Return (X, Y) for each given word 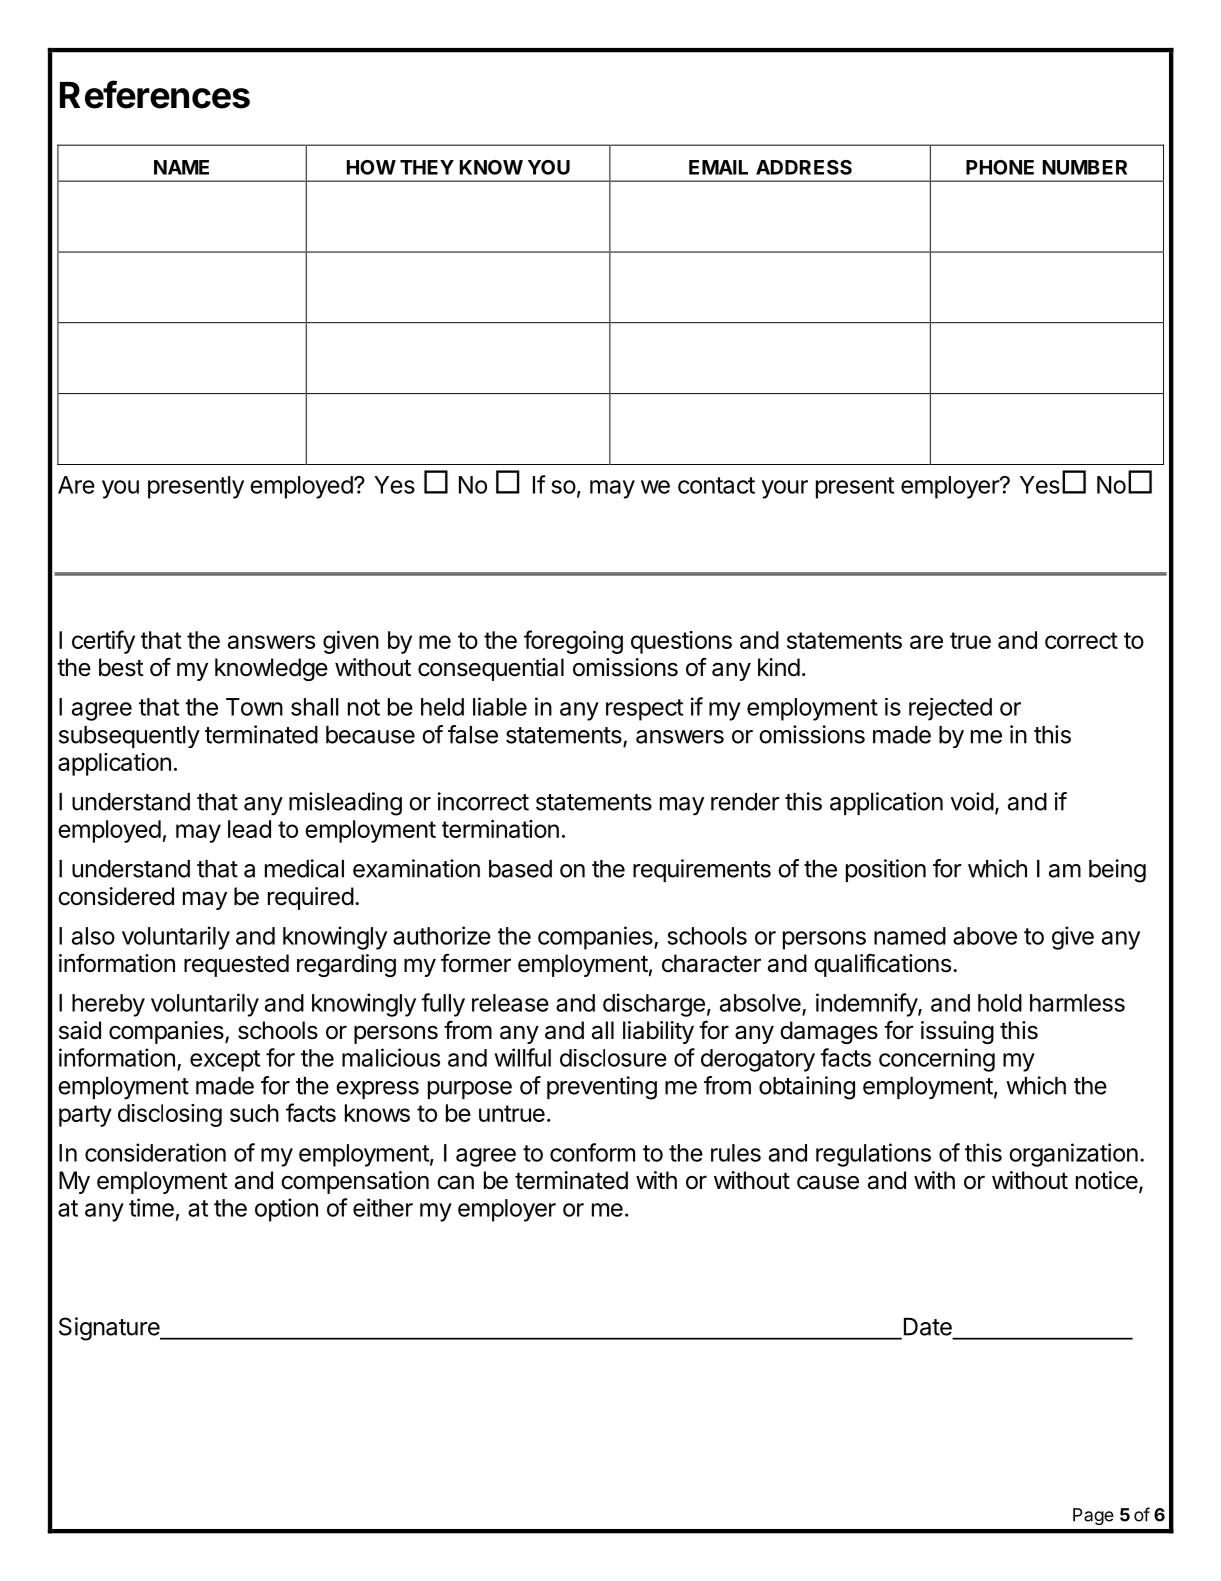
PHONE (1000, 167)
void (972, 801)
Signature (110, 1329)
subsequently (129, 737)
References (155, 94)
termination (500, 829)
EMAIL (718, 167)
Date (928, 1327)
